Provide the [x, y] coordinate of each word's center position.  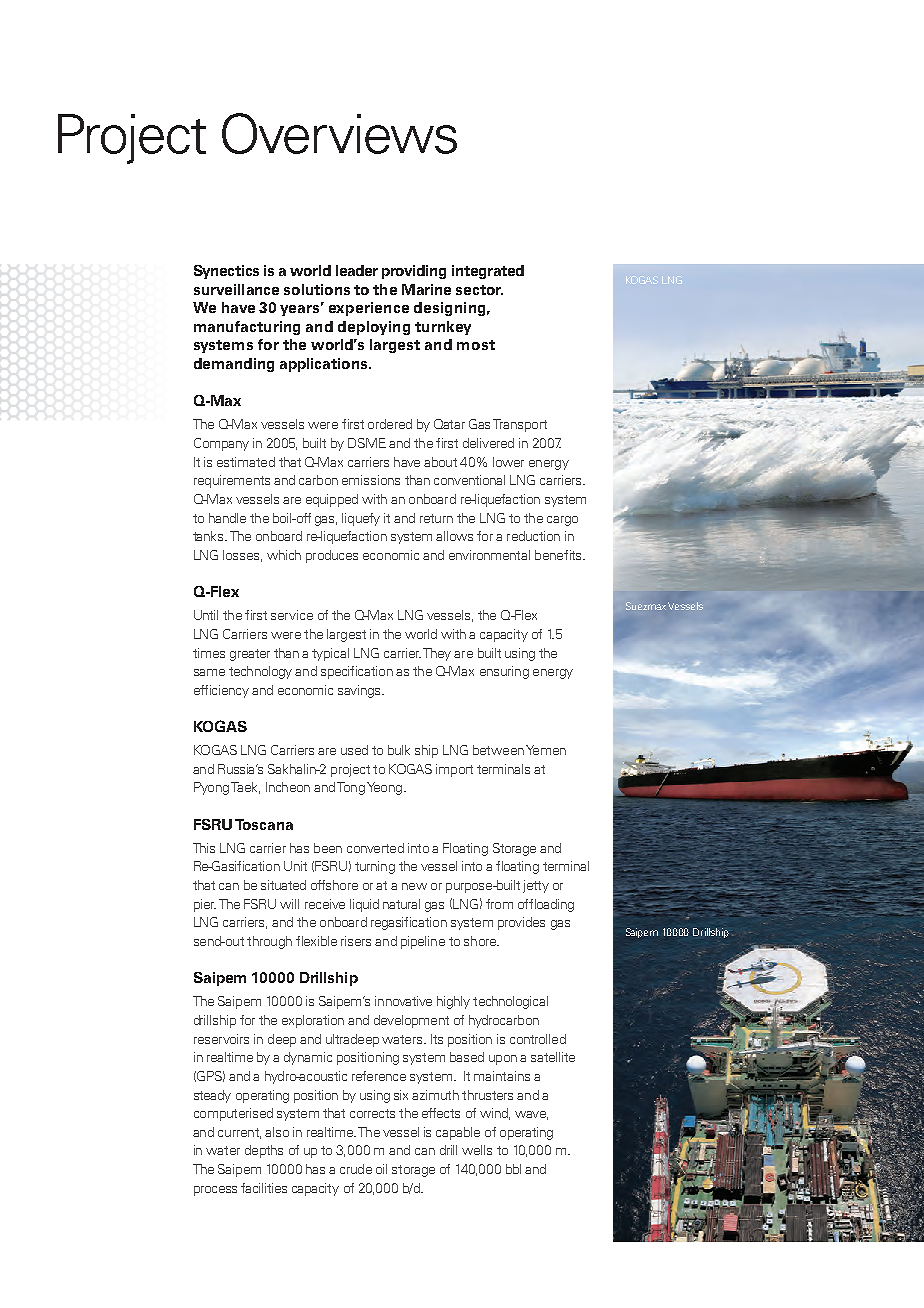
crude [356, 1169]
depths [264, 1151]
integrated [488, 272]
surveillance [236, 289]
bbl [513, 1169]
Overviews [339, 133]
